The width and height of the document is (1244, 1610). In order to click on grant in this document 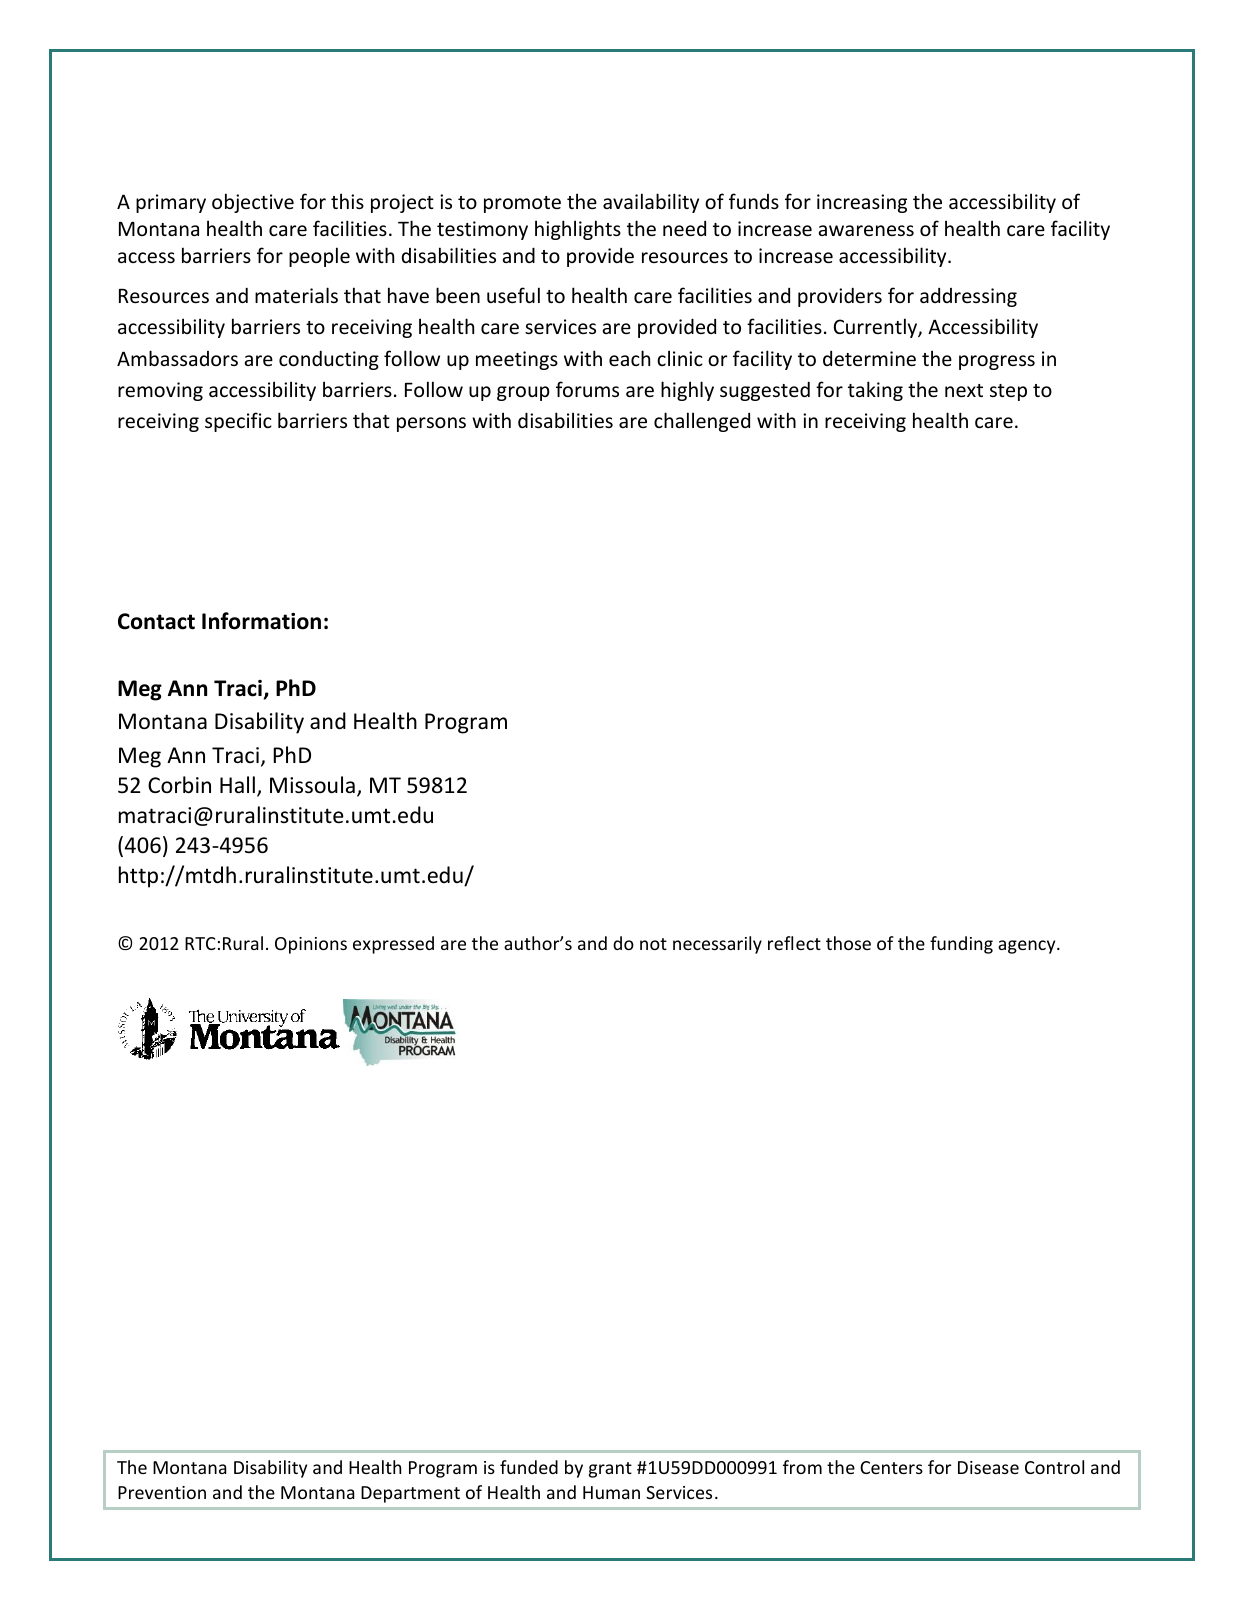, I will do `click(610, 1470)`.
